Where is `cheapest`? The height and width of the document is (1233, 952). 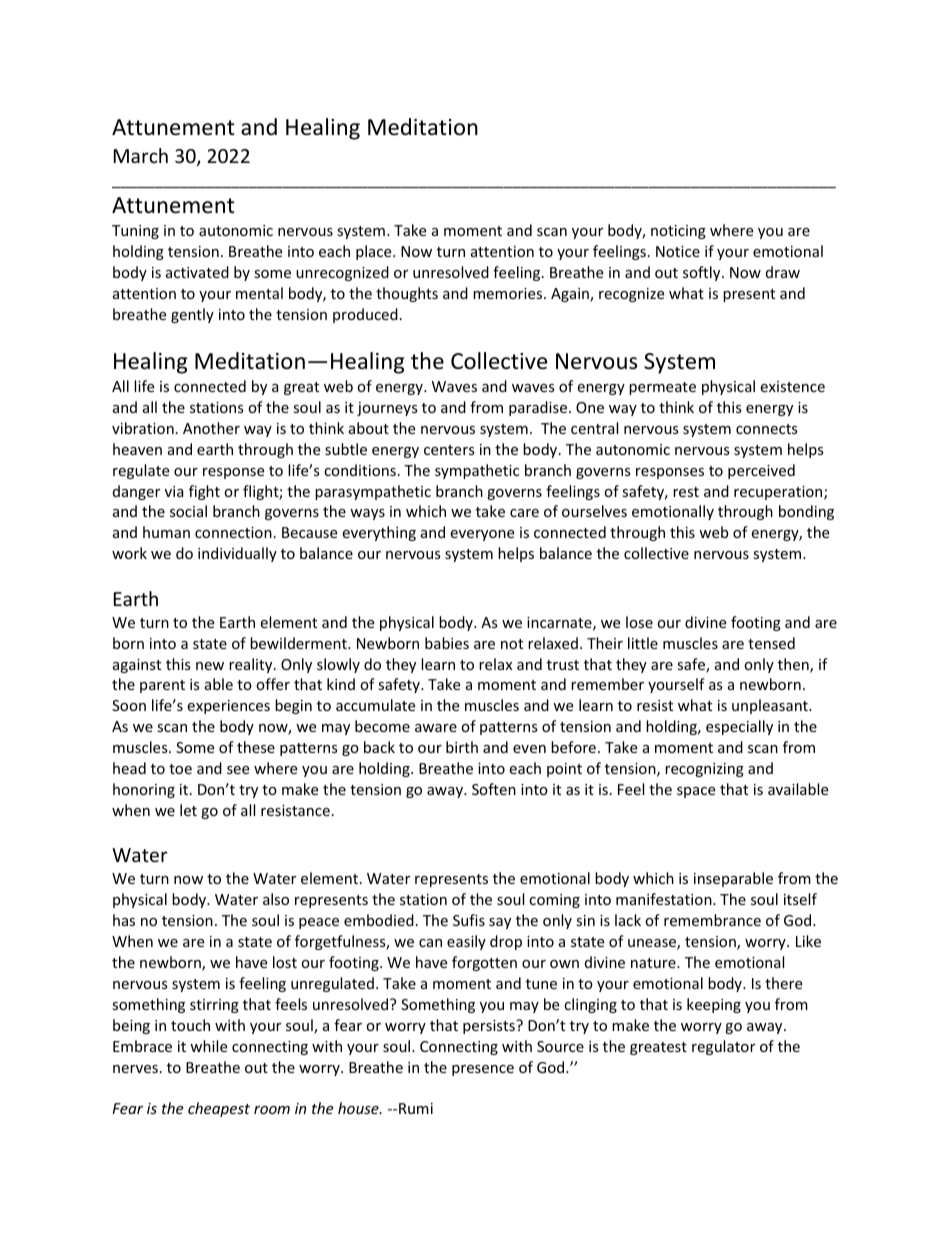 cheapest is located at coordinates (219, 1109).
